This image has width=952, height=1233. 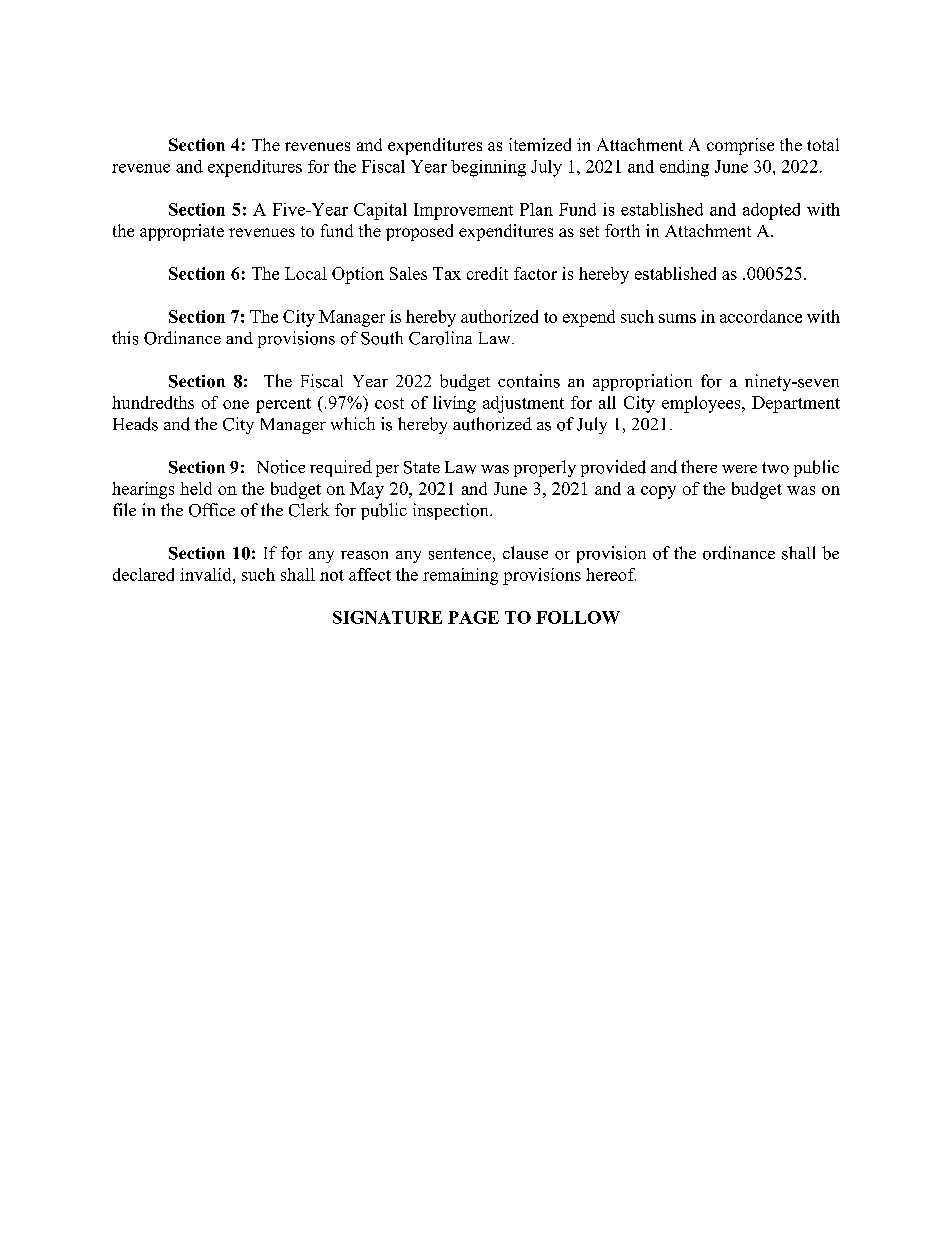 What do you see at coordinates (761, 316) in the image?
I see `accordance` at bounding box center [761, 316].
